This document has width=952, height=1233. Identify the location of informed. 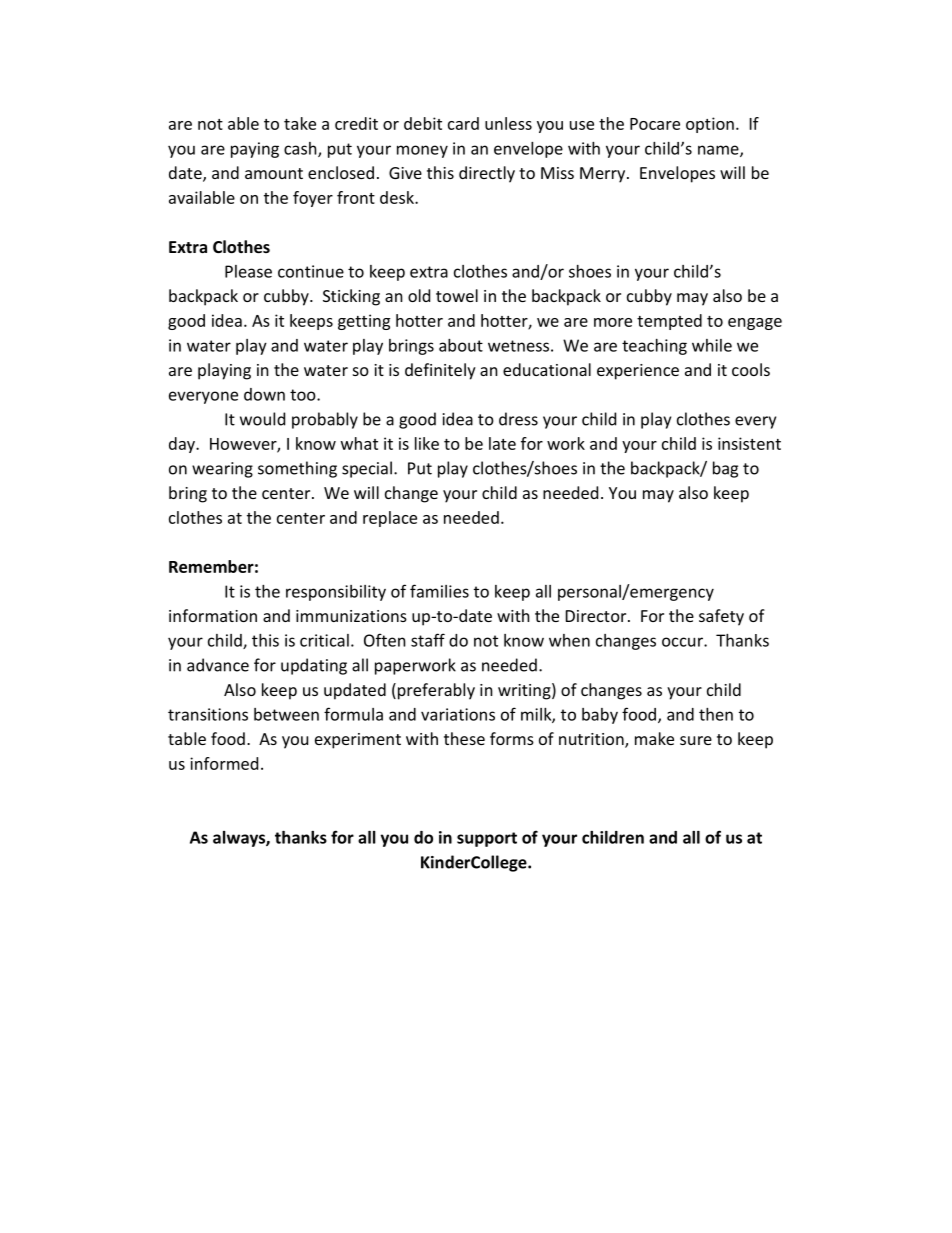
(224, 763).
